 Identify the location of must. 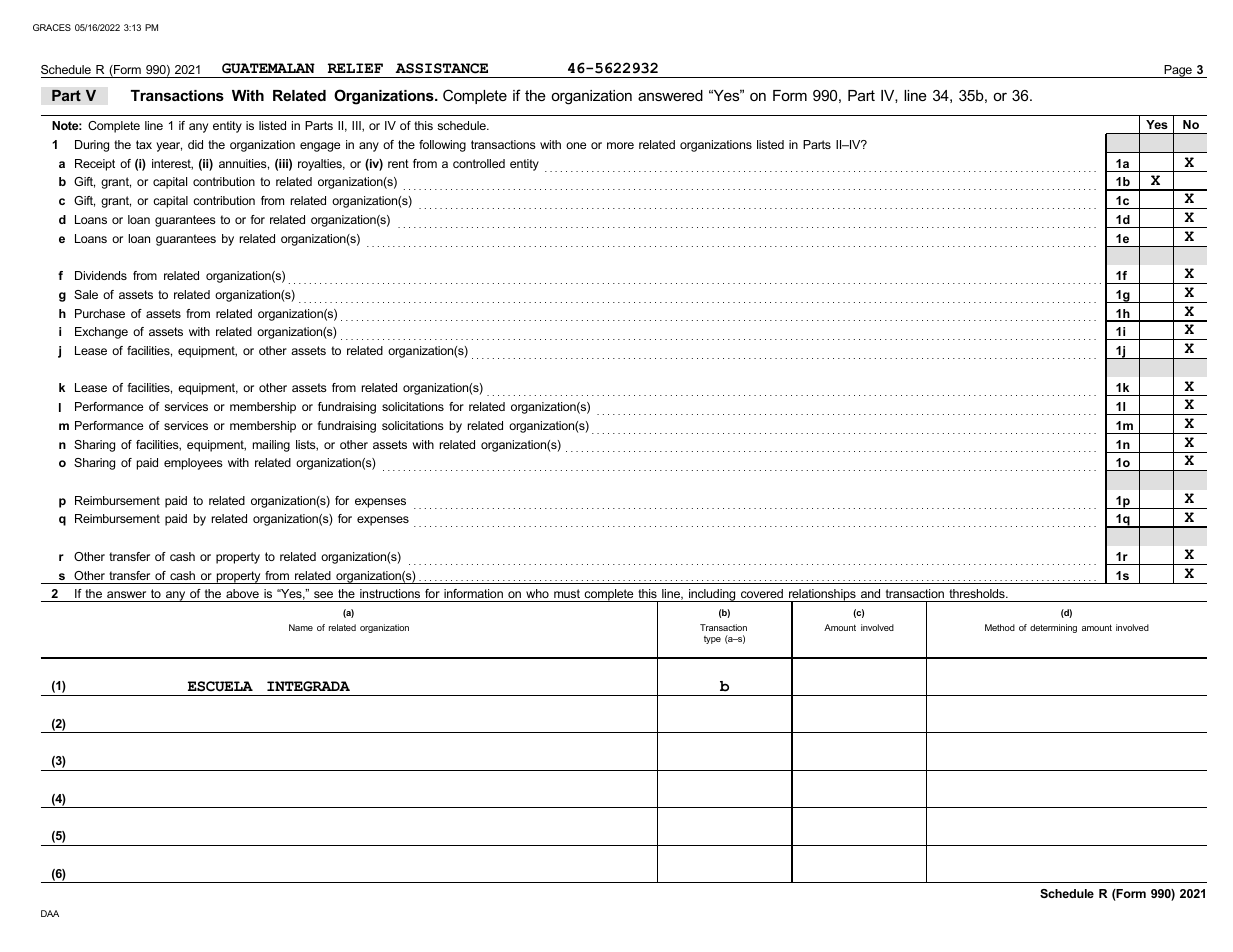
(567, 593).
